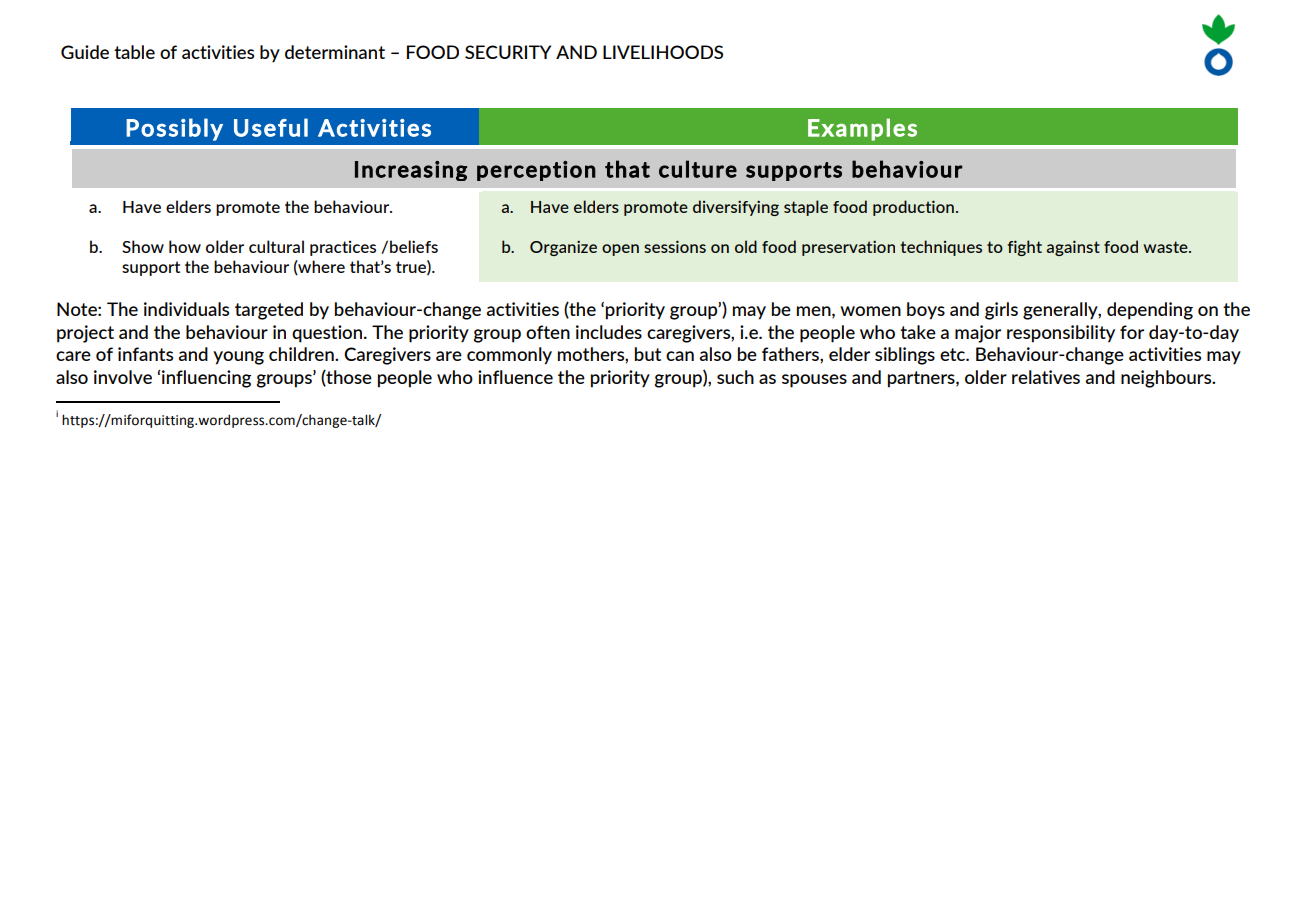 This document has height=924, width=1308. I want to click on production, so click(913, 208).
